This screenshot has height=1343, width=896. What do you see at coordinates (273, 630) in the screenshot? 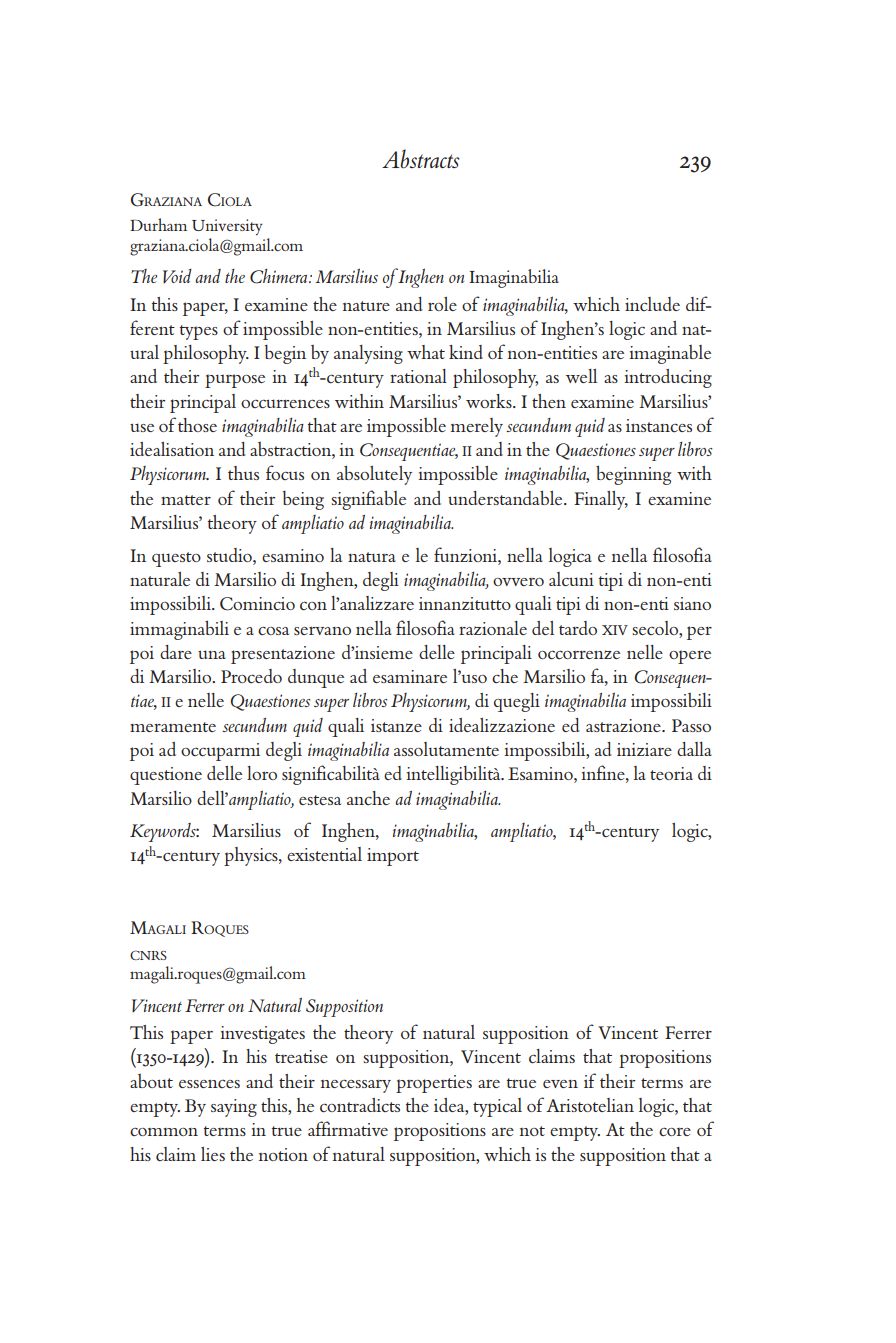
I see `cosa` at bounding box center [273, 630].
